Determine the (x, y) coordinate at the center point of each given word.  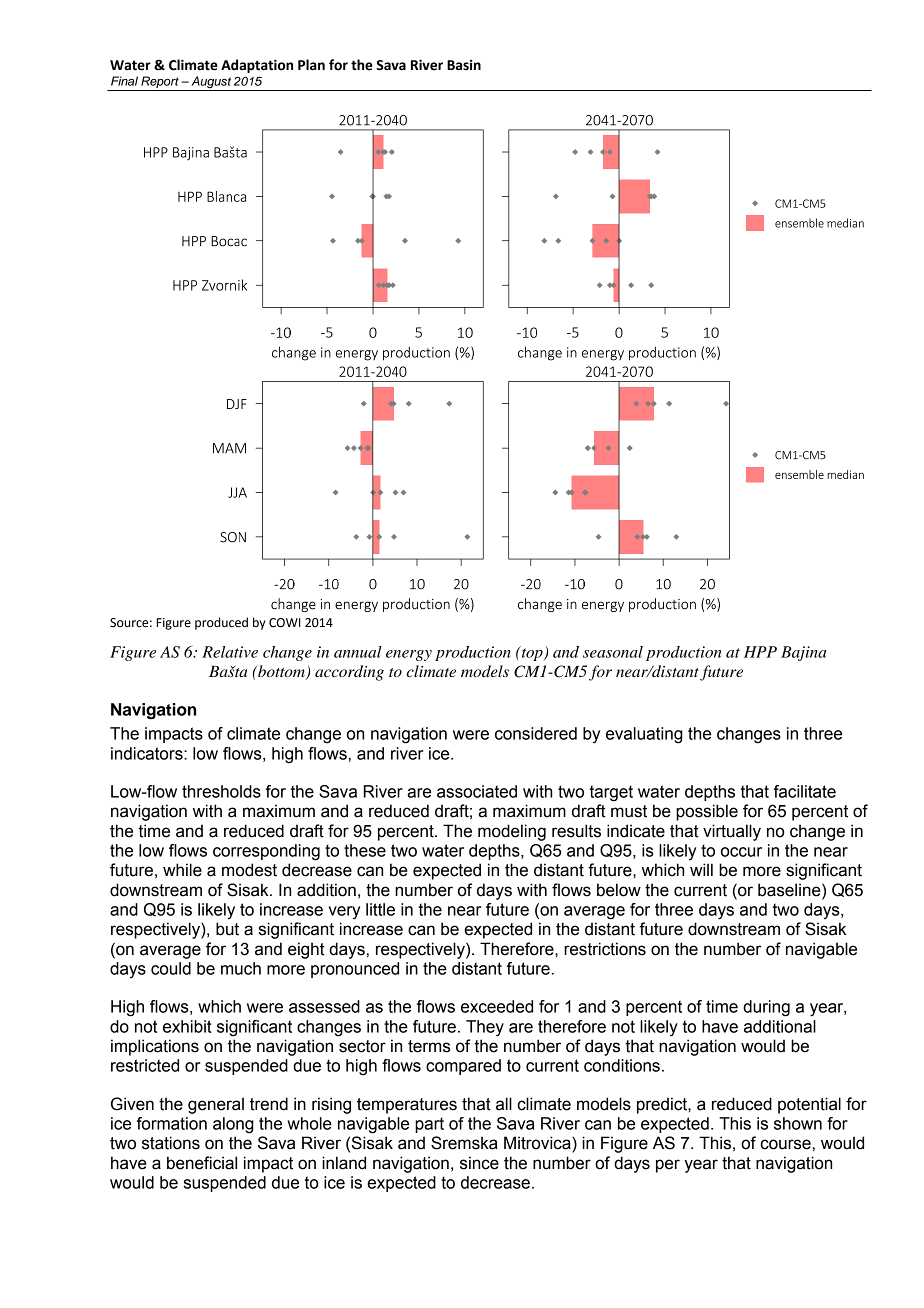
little (380, 909)
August (211, 83)
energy (409, 655)
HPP (760, 652)
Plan (311, 65)
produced (221, 623)
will (701, 869)
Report (160, 83)
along (233, 1125)
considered (536, 733)
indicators (148, 753)
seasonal (613, 652)
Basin (464, 65)
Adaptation (257, 66)
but (227, 929)
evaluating (644, 735)
